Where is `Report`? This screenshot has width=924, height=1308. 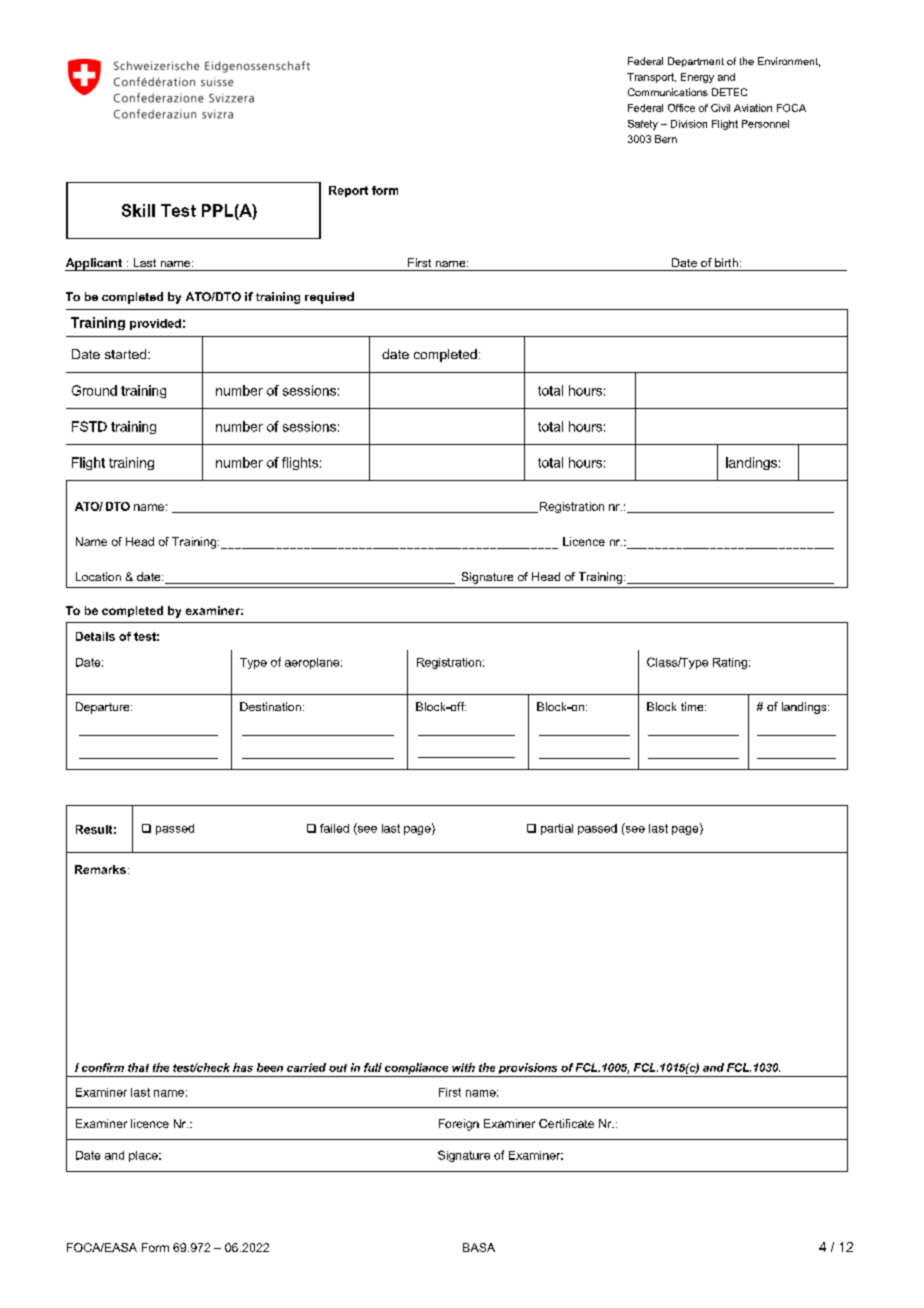
Report is located at coordinates (348, 191).
